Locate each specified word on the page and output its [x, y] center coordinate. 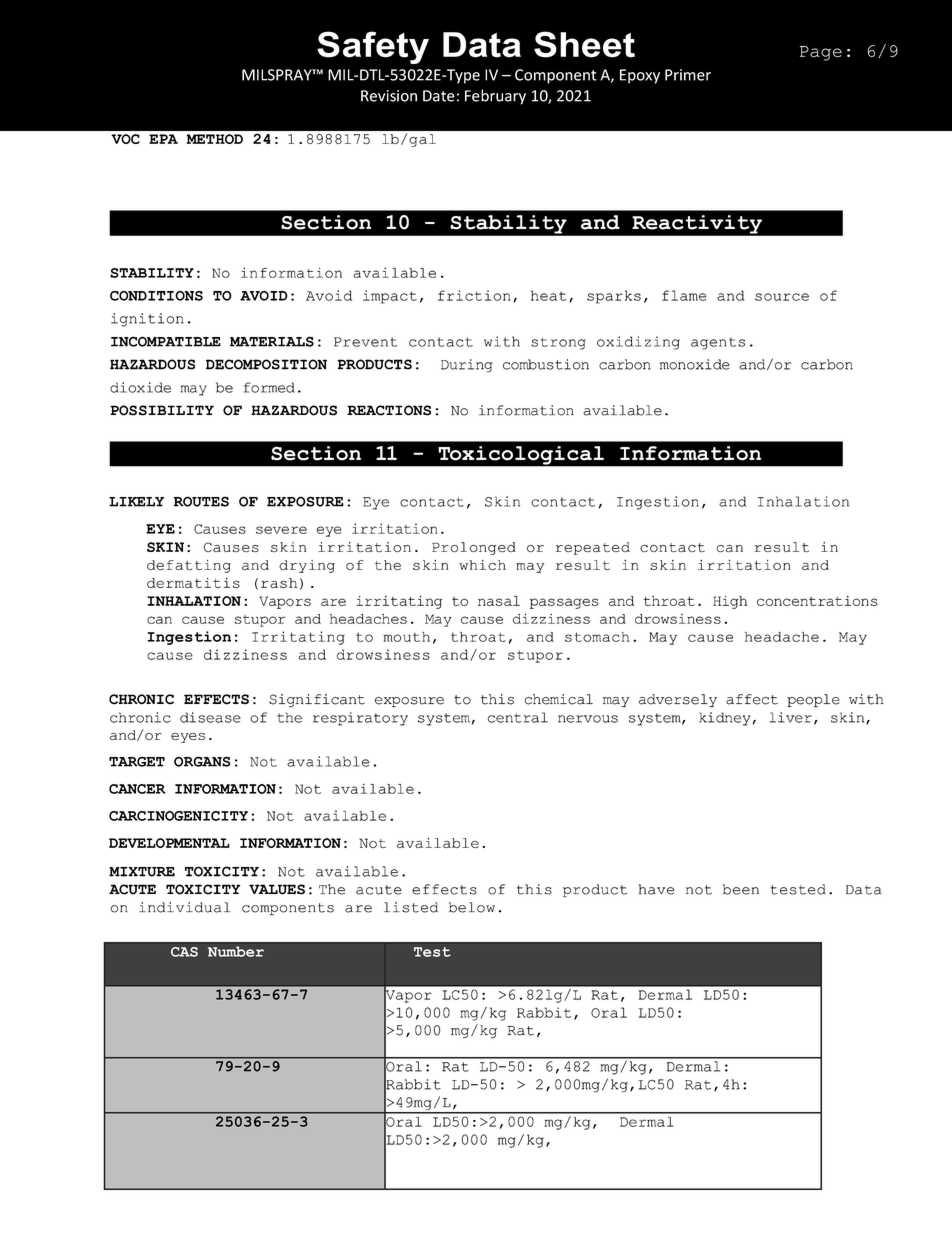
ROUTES [201, 501]
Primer [688, 75]
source [782, 297]
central [518, 717]
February [495, 97]
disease [210, 717]
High [730, 602]
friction [474, 295]
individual [185, 907]
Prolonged [474, 548]
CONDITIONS [156, 296]
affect [752, 699]
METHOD [215, 139]
